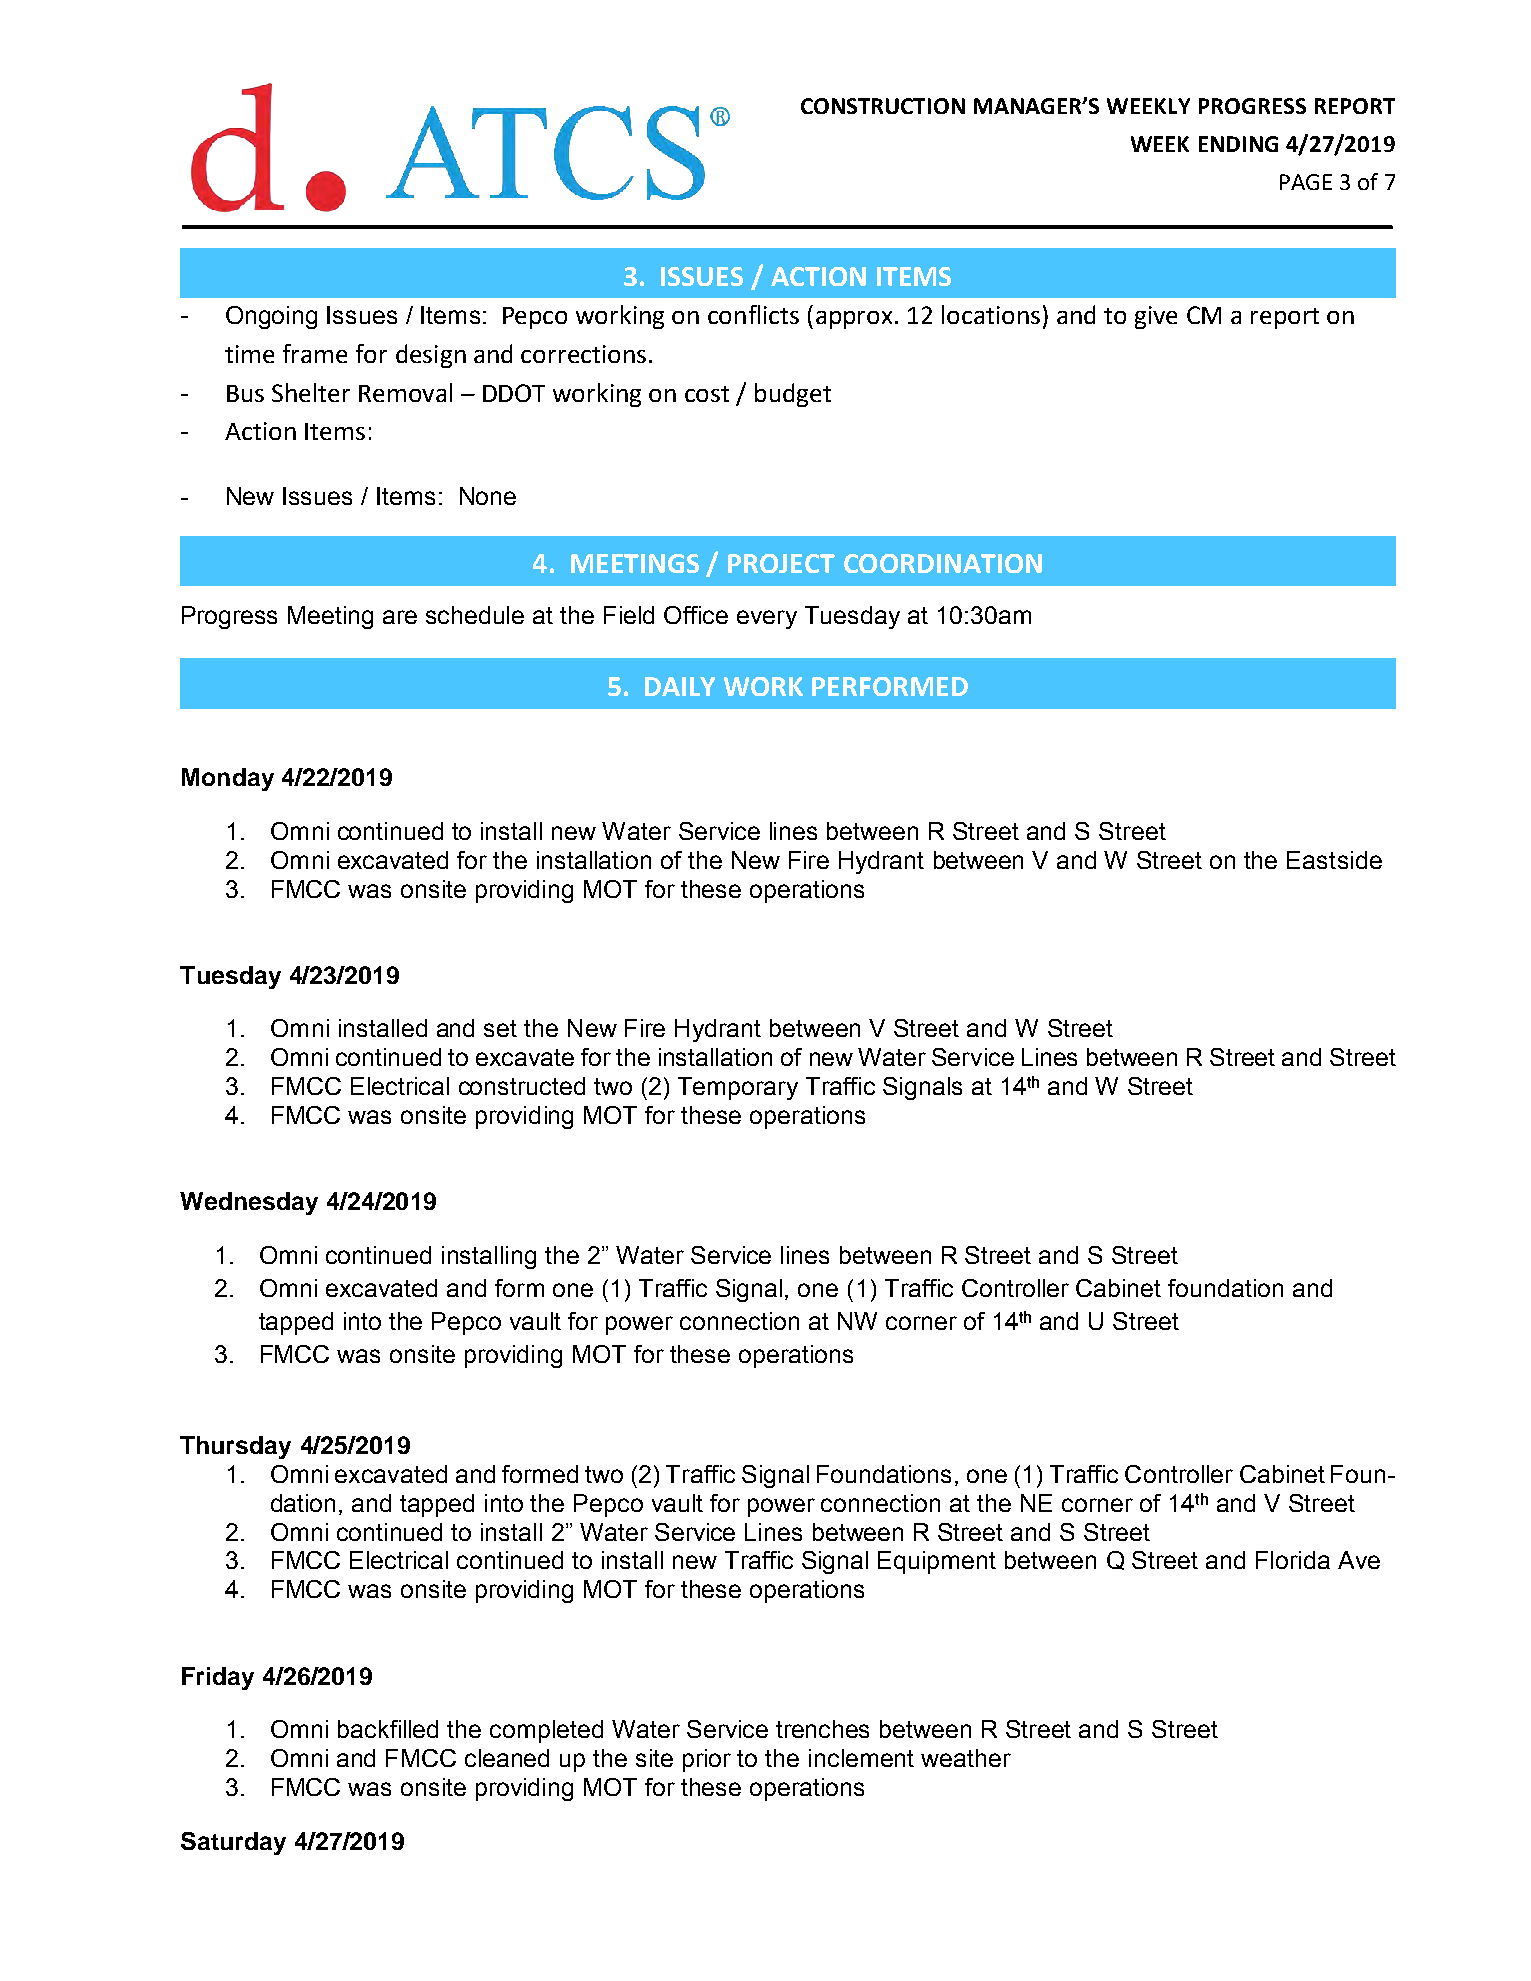 The height and width of the screenshot is (1981, 1531). What do you see at coordinates (680, 686) in the screenshot?
I see `DAILY` at bounding box center [680, 686].
